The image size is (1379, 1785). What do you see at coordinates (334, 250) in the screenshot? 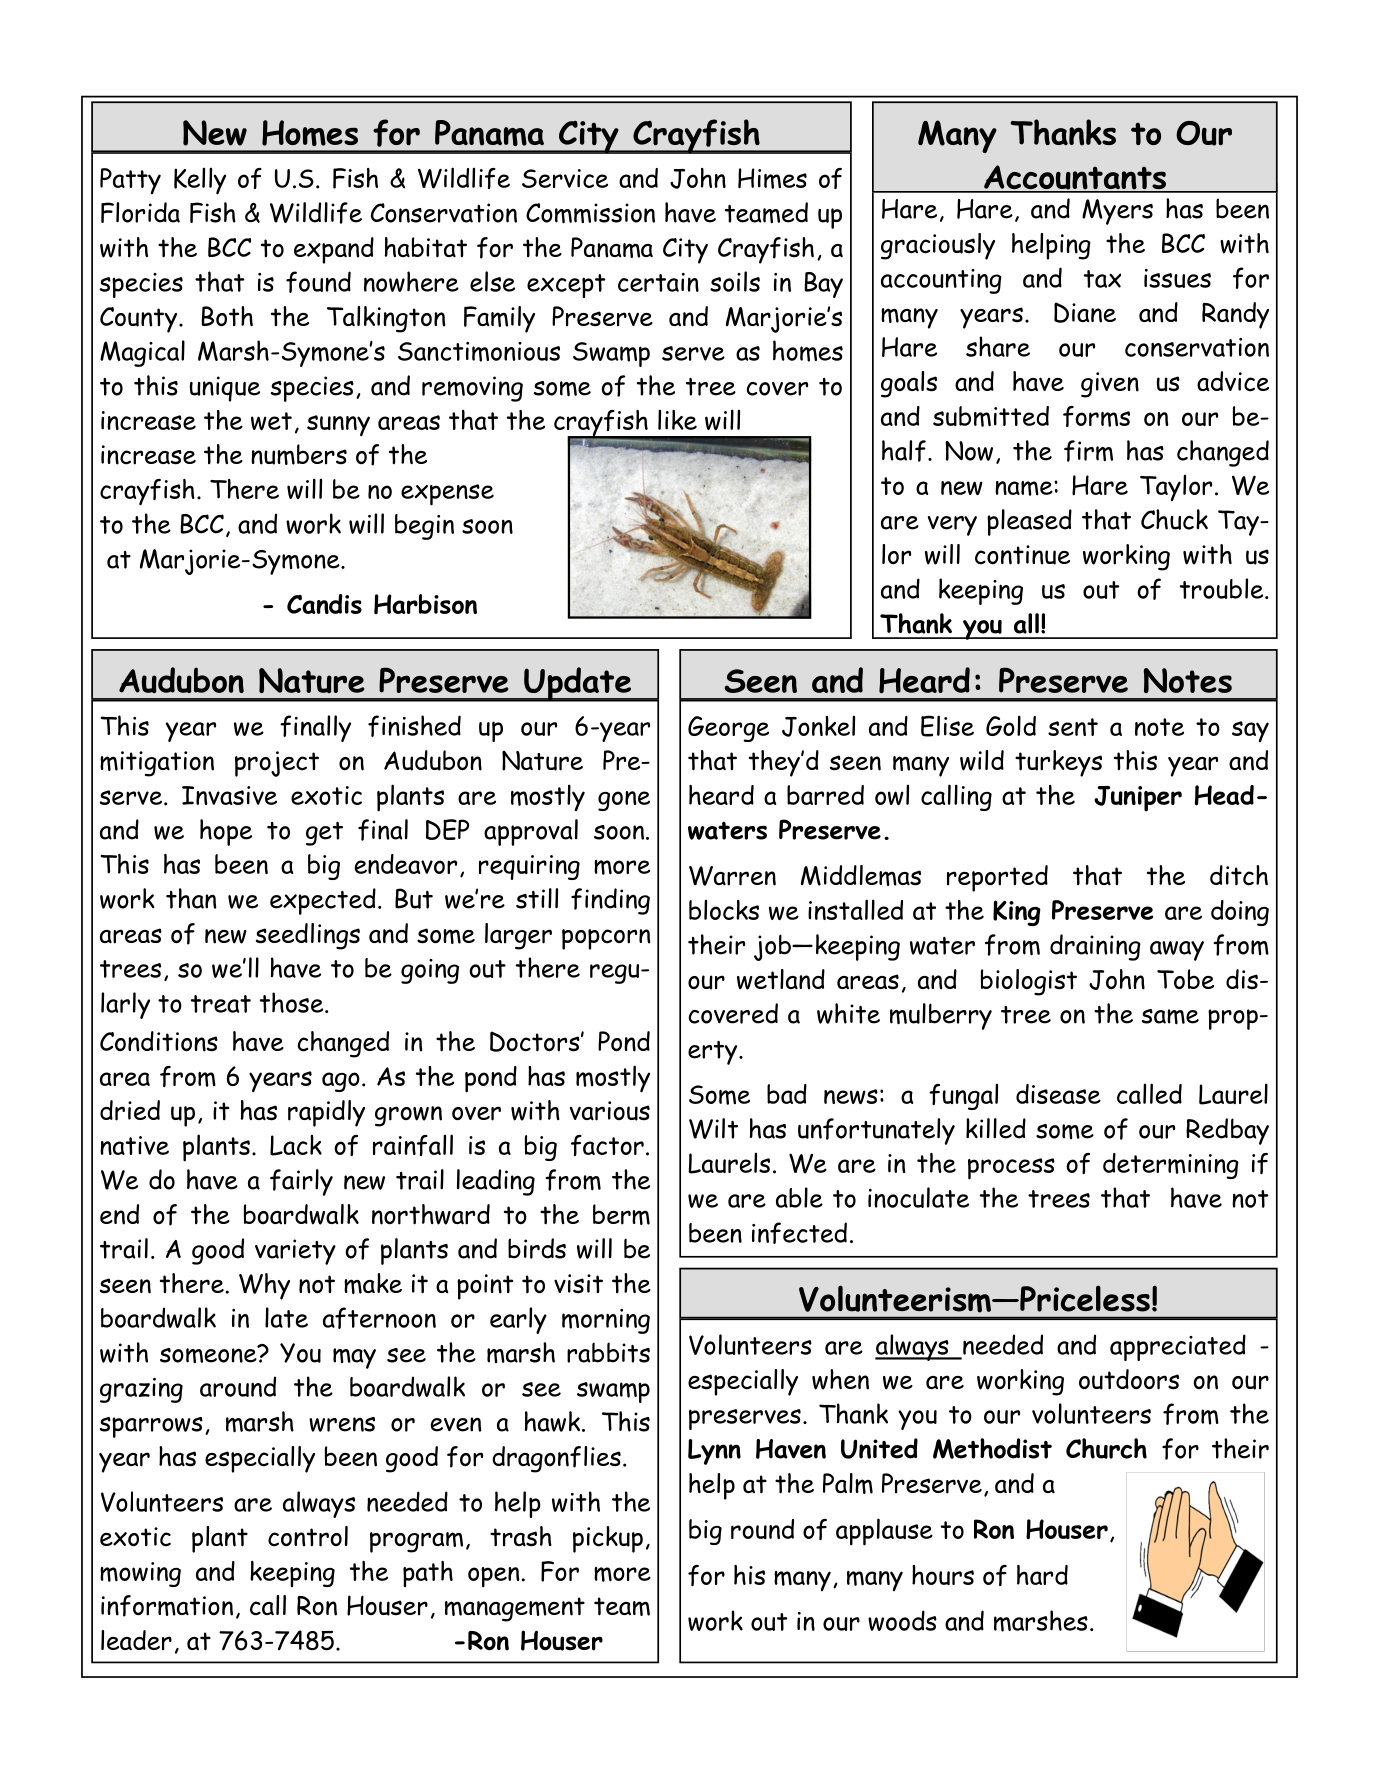
I see `expand` at bounding box center [334, 250].
